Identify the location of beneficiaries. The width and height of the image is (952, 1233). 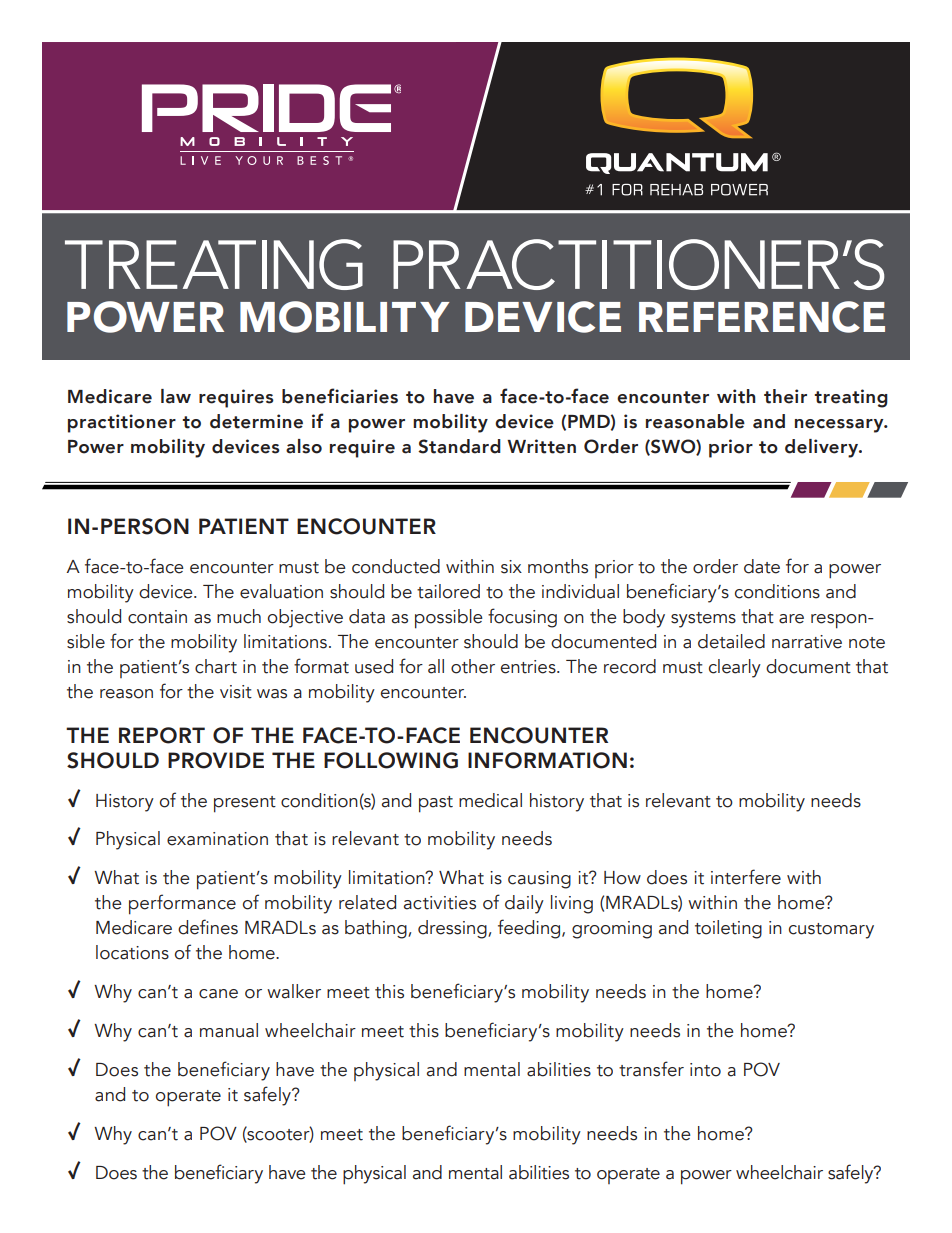
(340, 396).
